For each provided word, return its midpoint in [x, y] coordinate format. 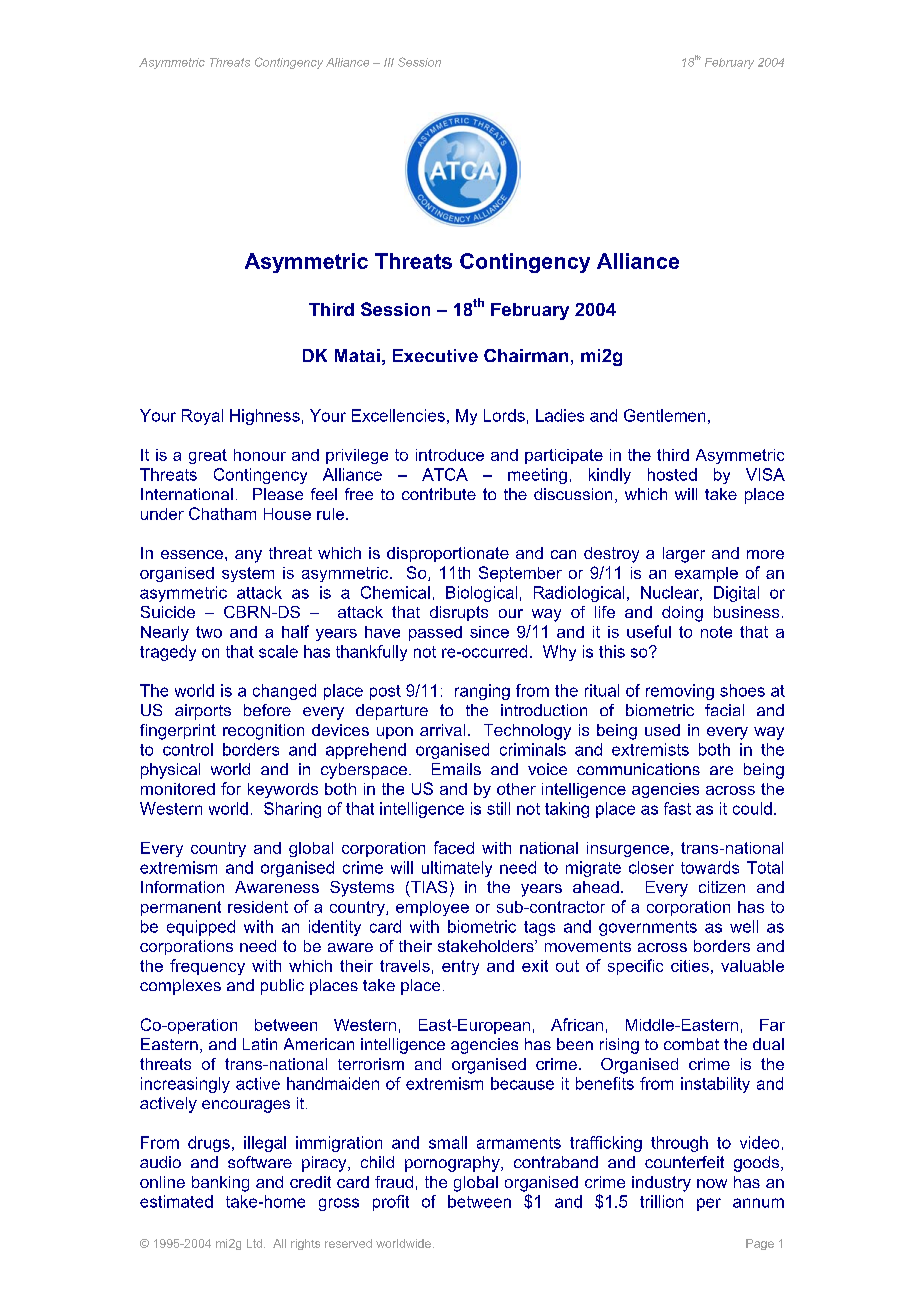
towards [710, 867]
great [208, 456]
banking [220, 1184]
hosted [672, 474]
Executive [435, 355]
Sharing [292, 810]
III [389, 62]
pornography [453, 1164]
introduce [450, 455]
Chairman [526, 355]
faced [454, 847]
